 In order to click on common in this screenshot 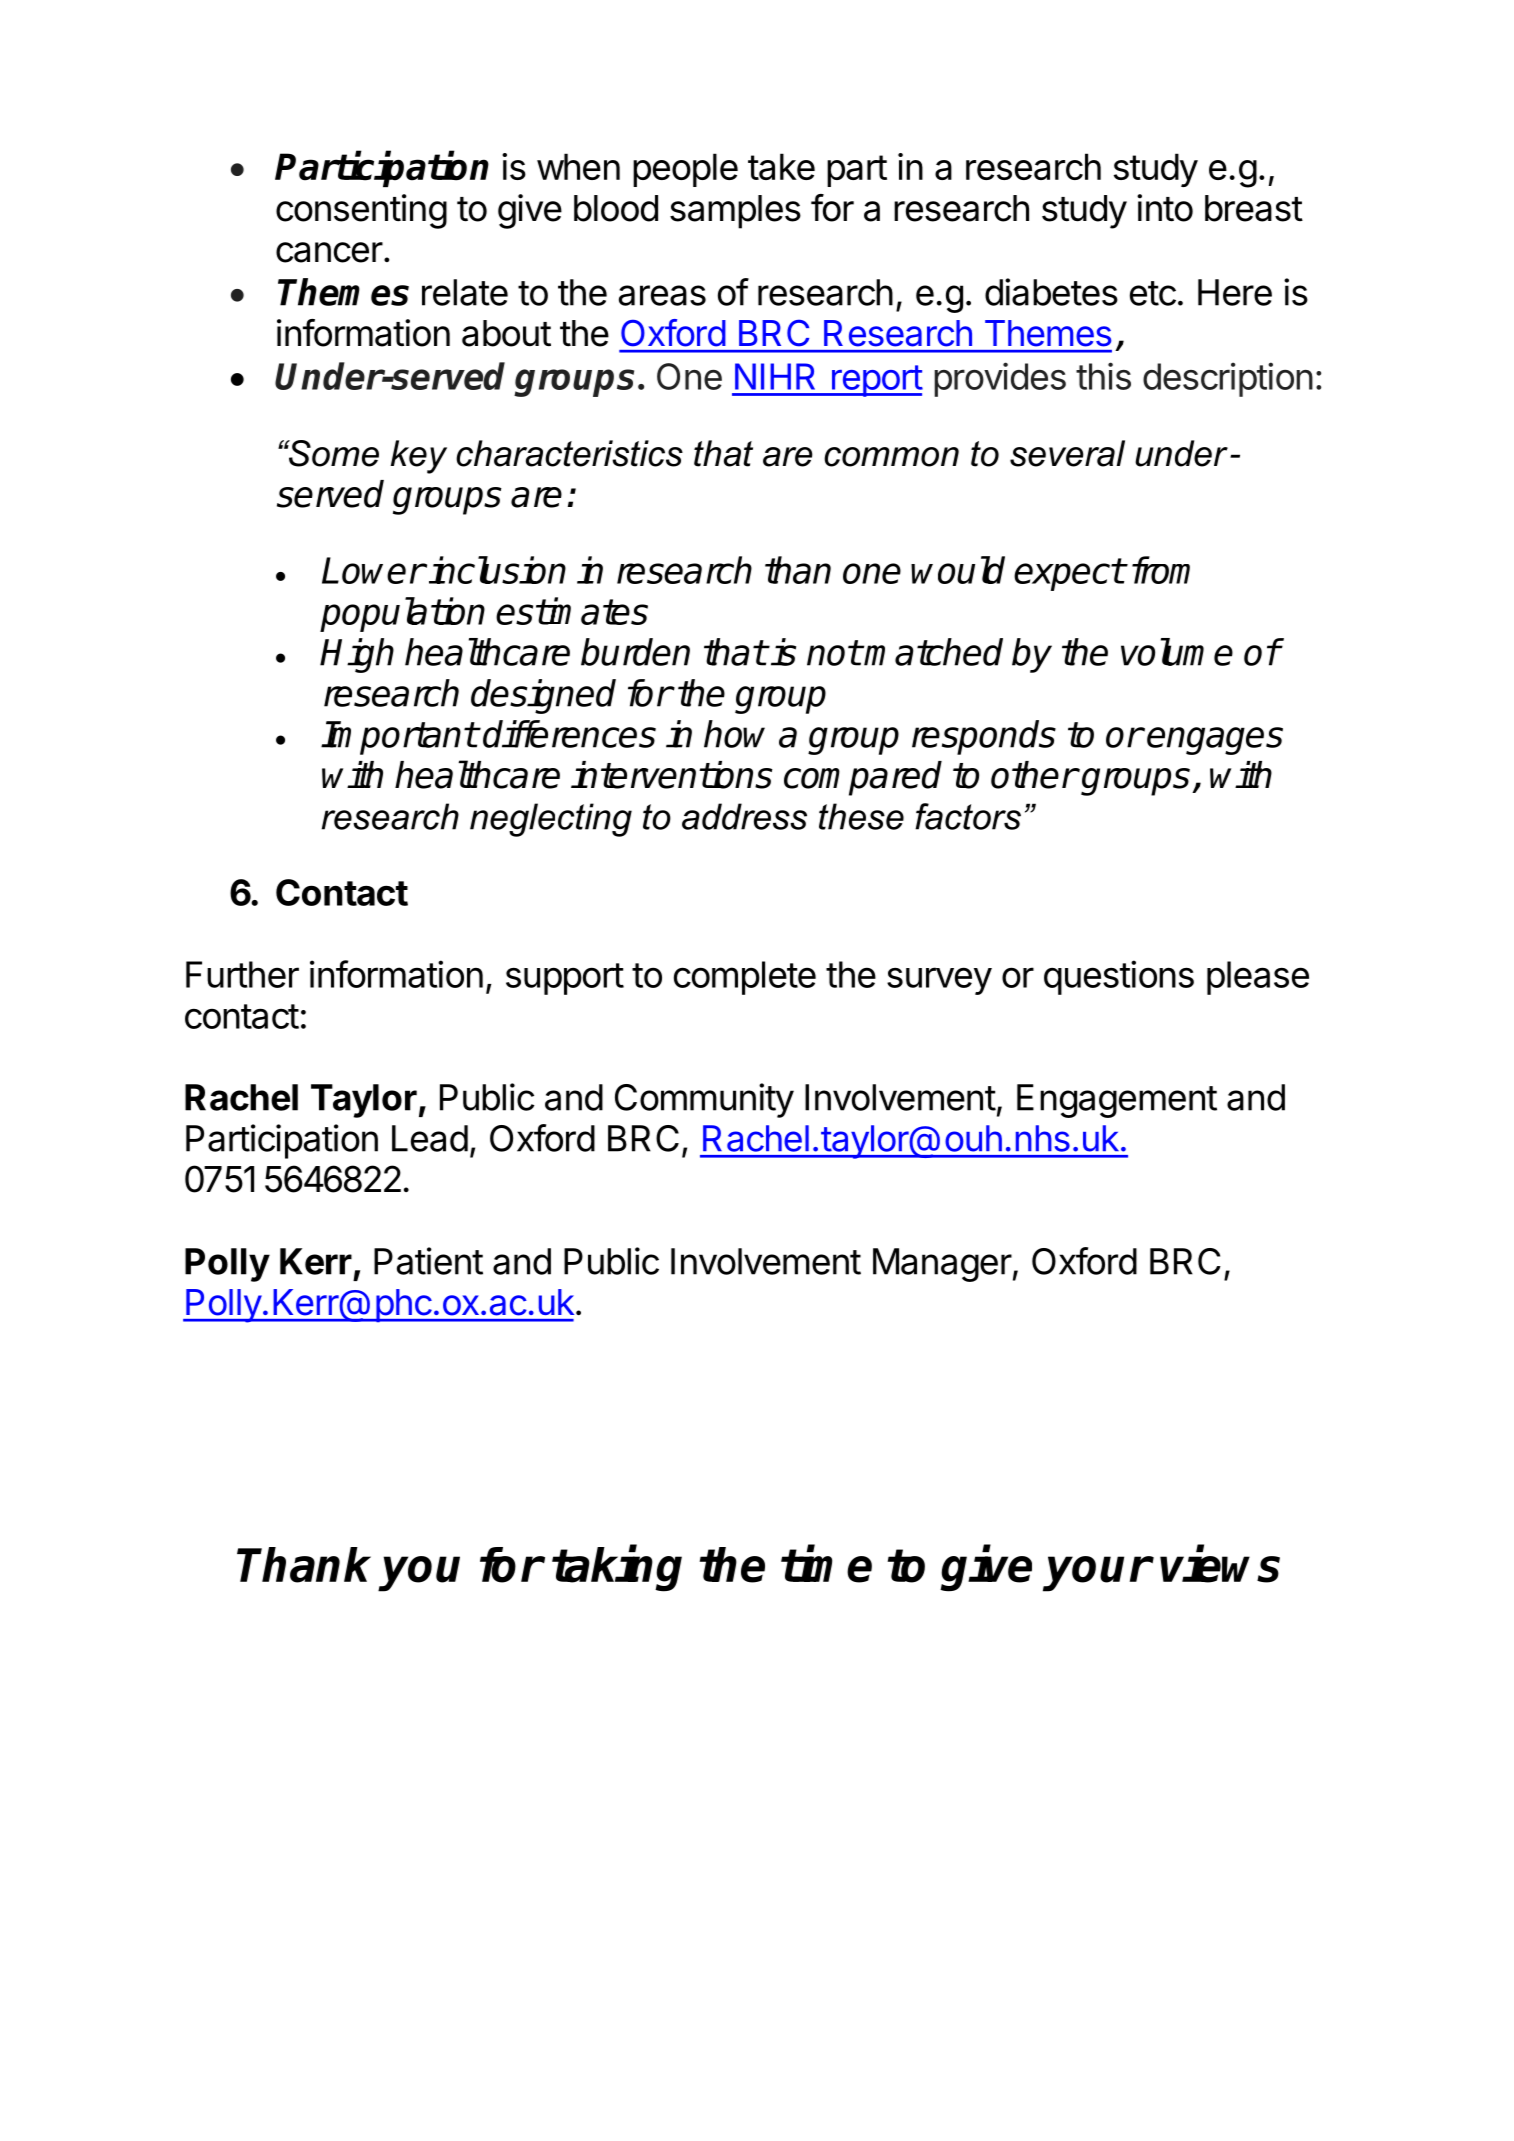, I will do `click(891, 457)`.
